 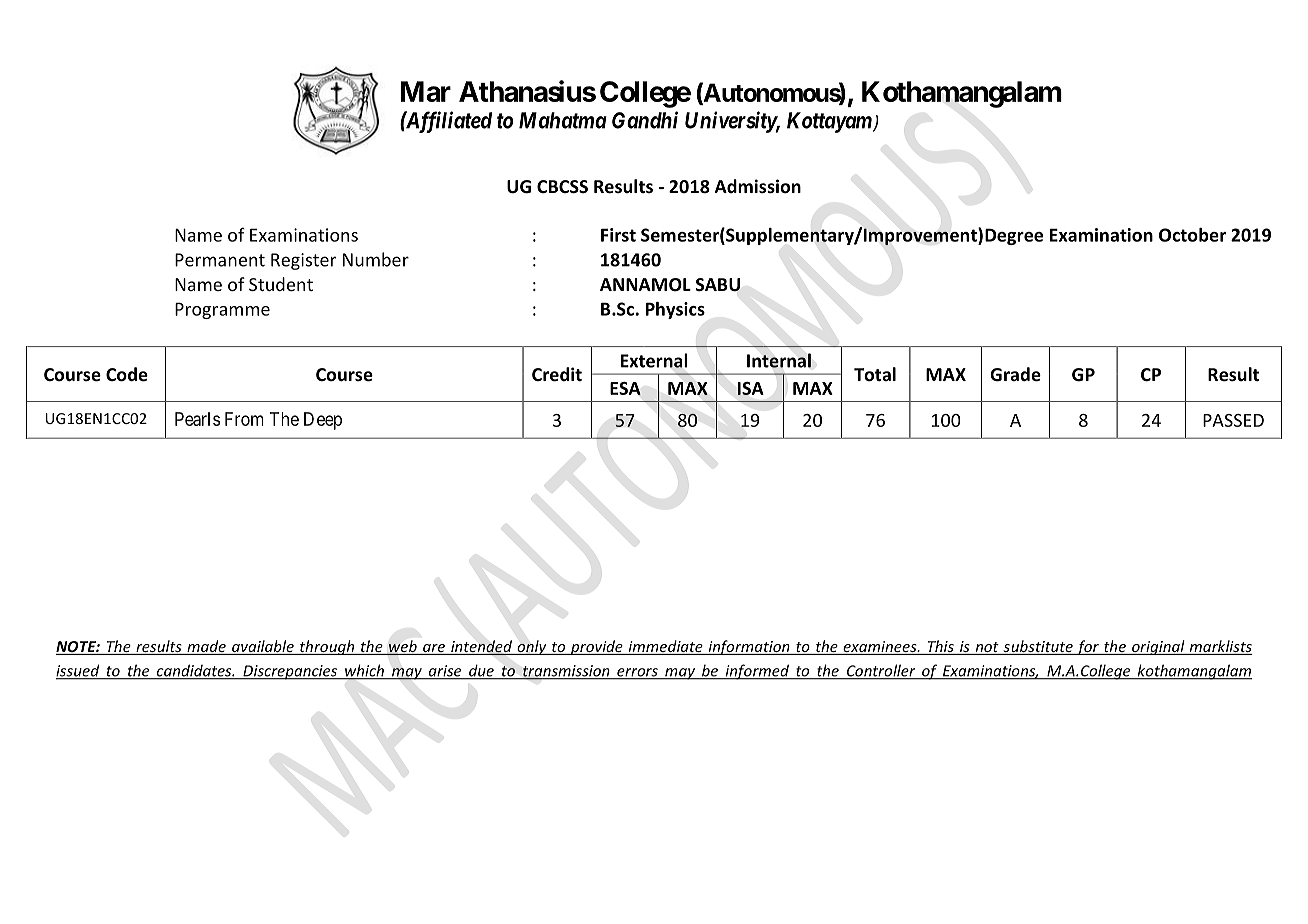 What do you see at coordinates (222, 310) in the document?
I see `Programme` at bounding box center [222, 310].
